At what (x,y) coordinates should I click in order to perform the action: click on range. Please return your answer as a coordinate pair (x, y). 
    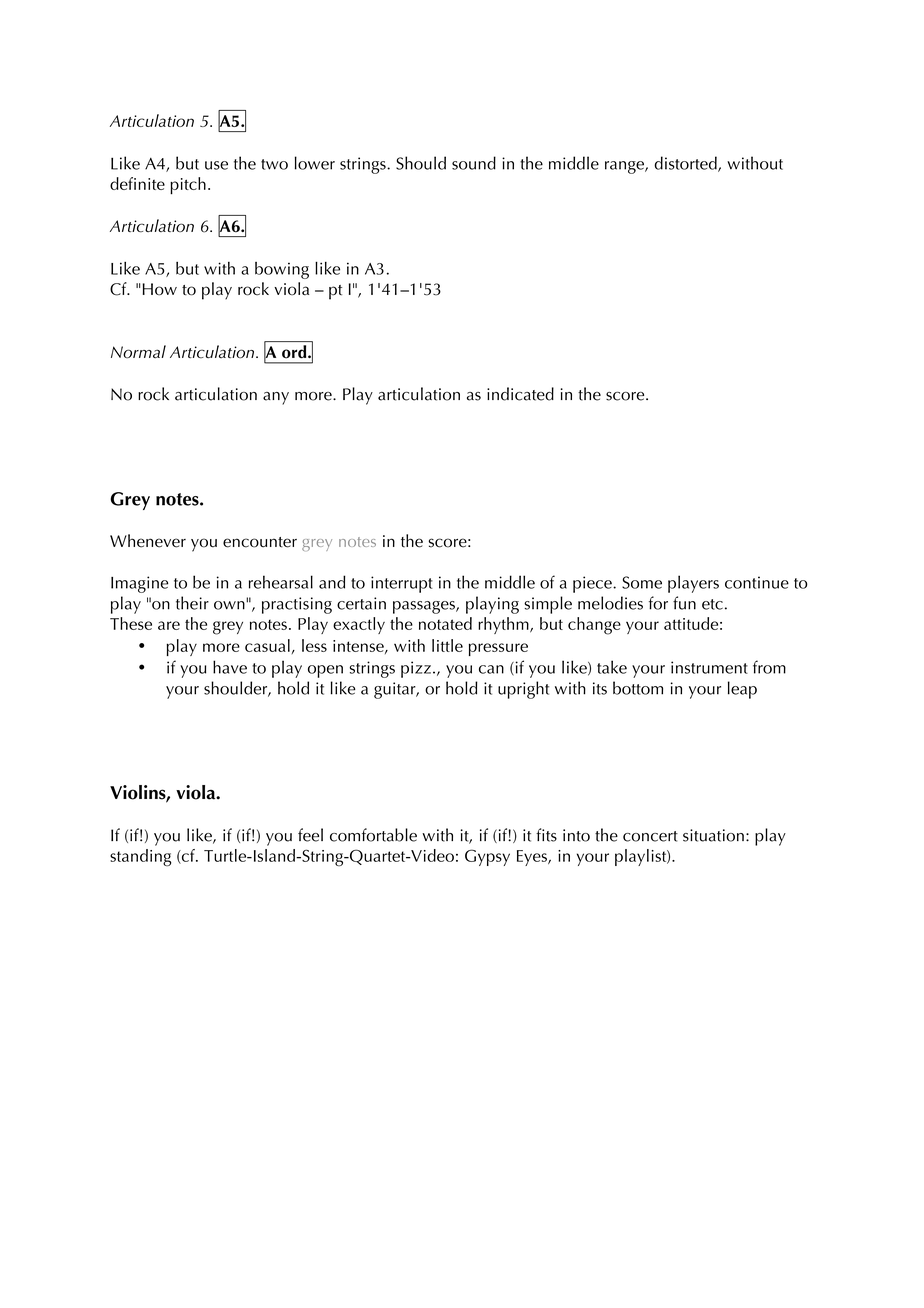
    Looking at the image, I should click on (625, 167).
